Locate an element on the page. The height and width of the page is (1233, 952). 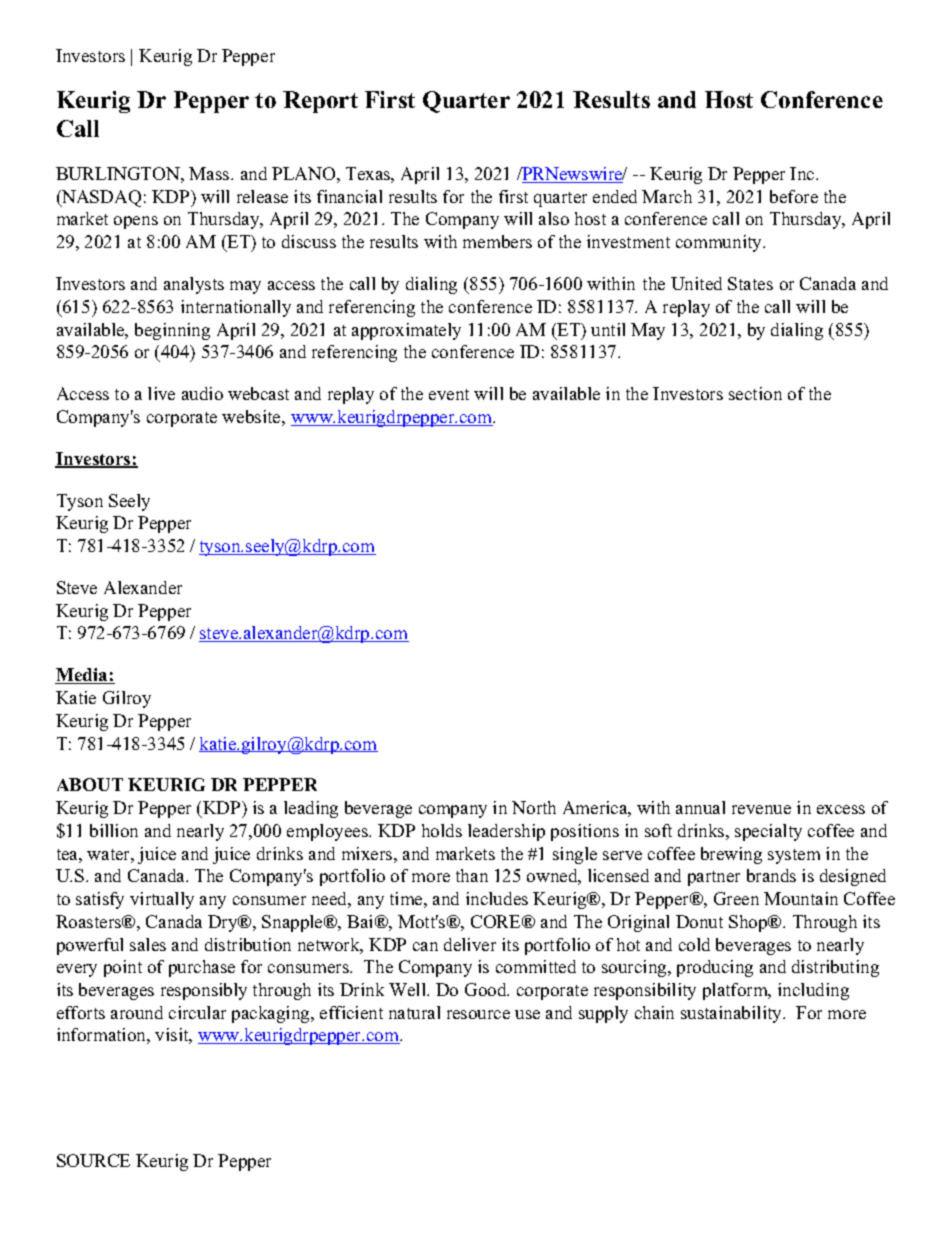
Report is located at coordinates (320, 102).
